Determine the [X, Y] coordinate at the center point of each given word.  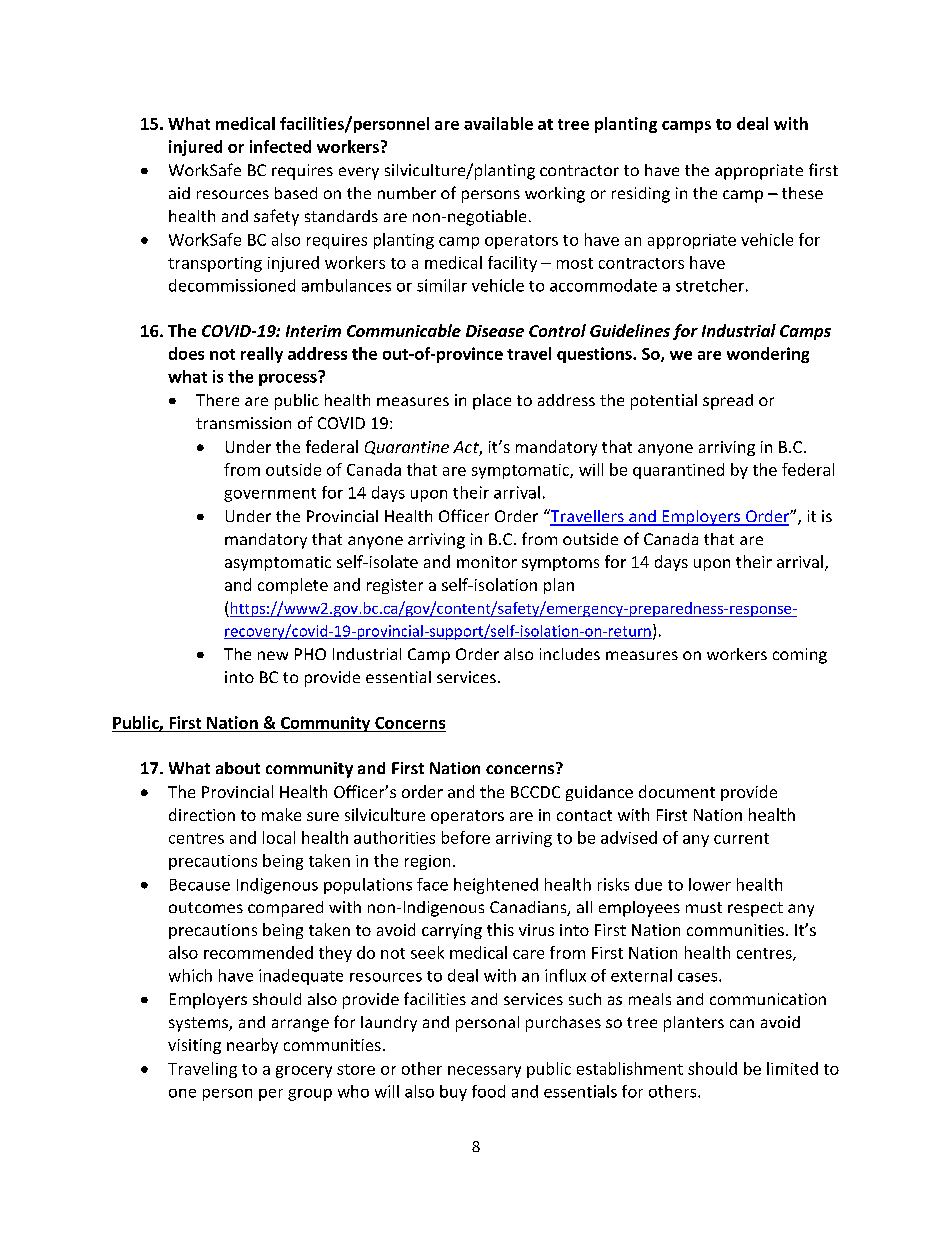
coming [800, 656]
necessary [484, 1072]
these [802, 193]
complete [293, 586]
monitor [487, 562]
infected [280, 146]
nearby [252, 1046]
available [498, 123]
